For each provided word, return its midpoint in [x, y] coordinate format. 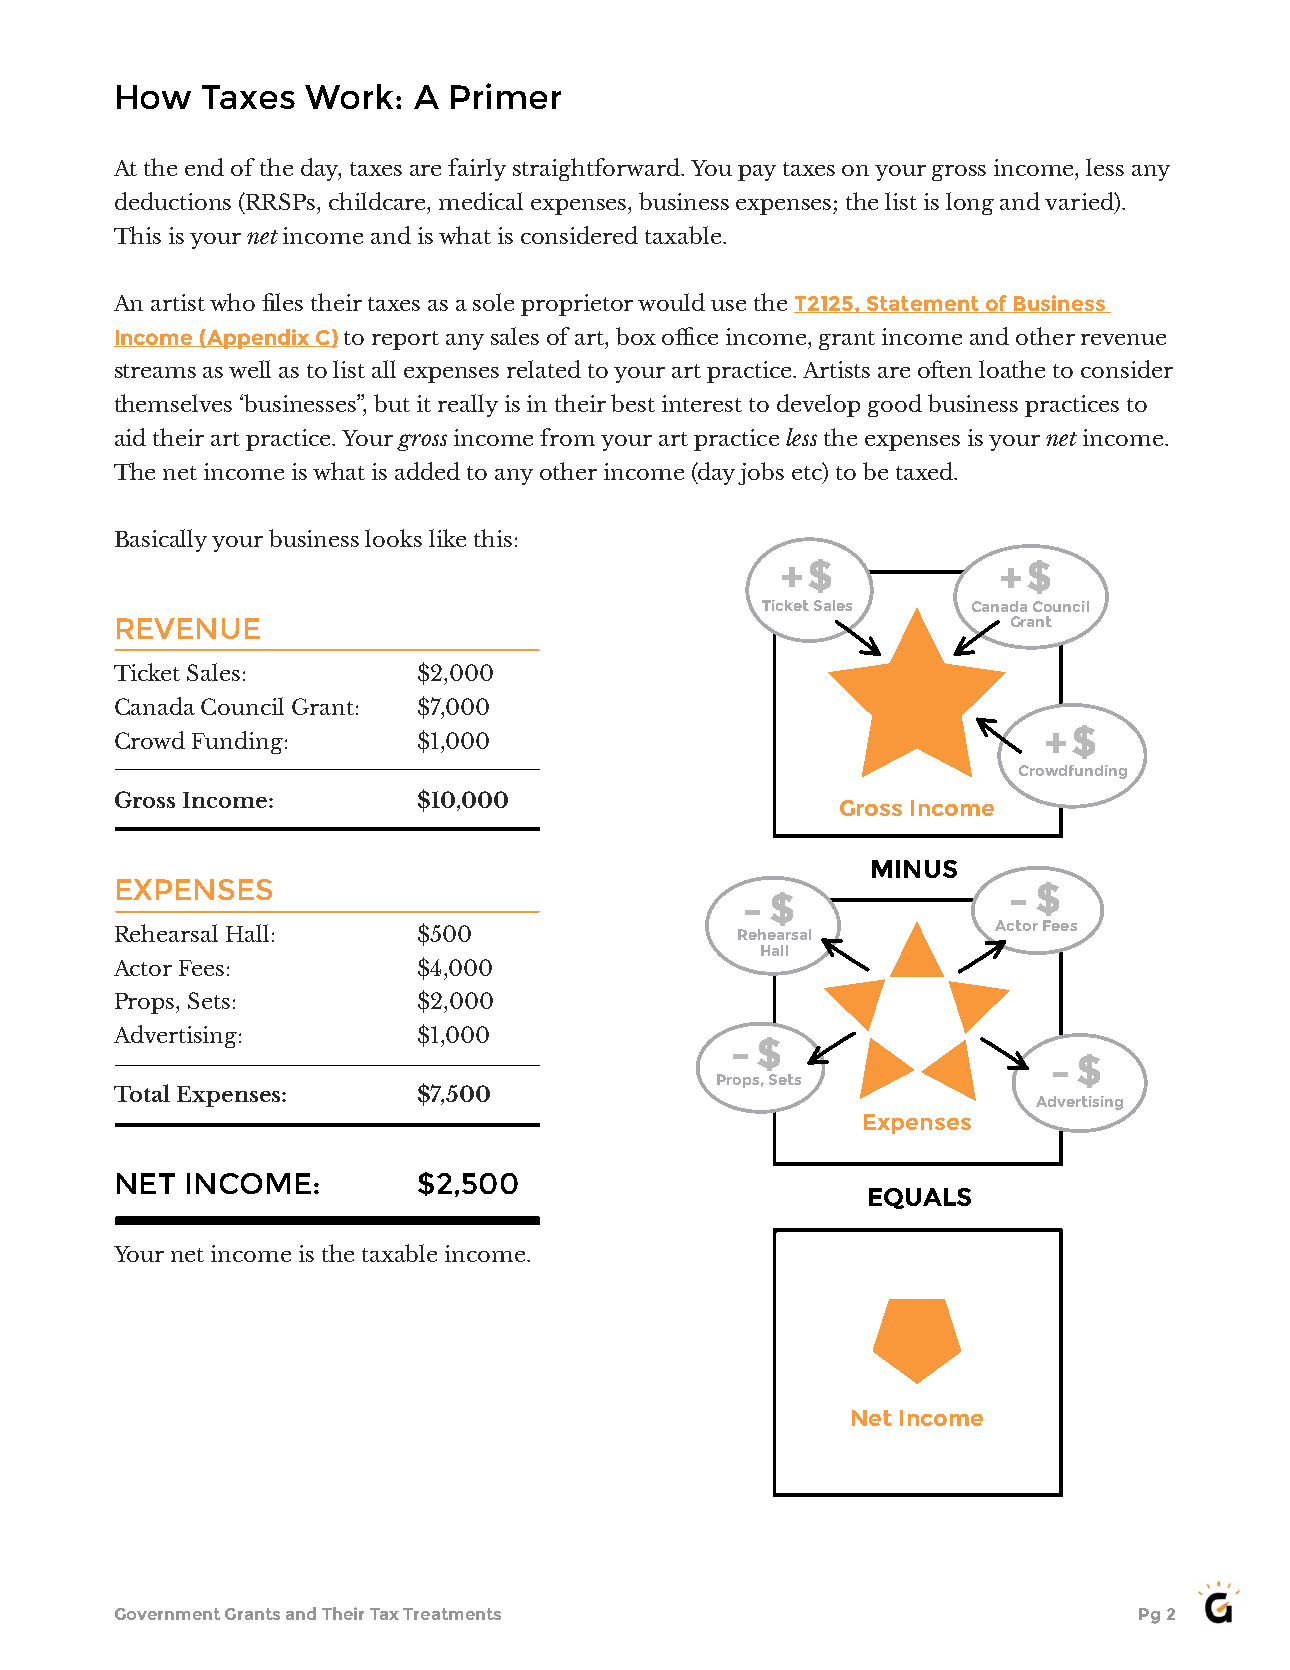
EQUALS [920, 1198]
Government [167, 1614]
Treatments [452, 1614]
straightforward [597, 169]
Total [142, 1093]
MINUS [914, 869]
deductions [173, 201]
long [970, 203]
